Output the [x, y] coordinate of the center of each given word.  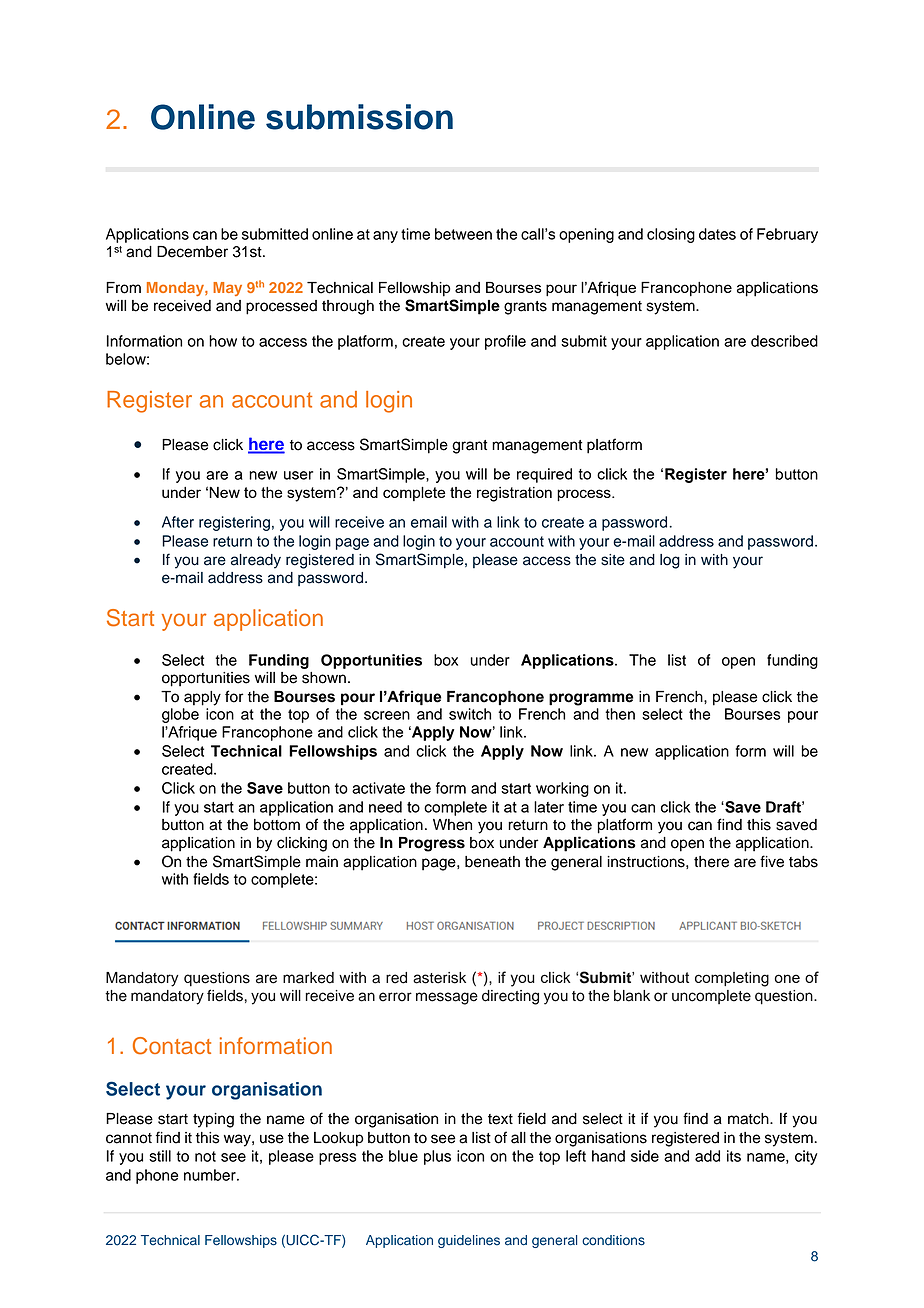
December [192, 252]
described [784, 341]
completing [732, 979]
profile [505, 342]
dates [717, 234]
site [613, 560]
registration [514, 494]
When [452, 825]
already [256, 561]
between [463, 234]
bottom [277, 825]
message [447, 998]
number [211, 1175]
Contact [172, 1046]
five [772, 861]
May [227, 289]
